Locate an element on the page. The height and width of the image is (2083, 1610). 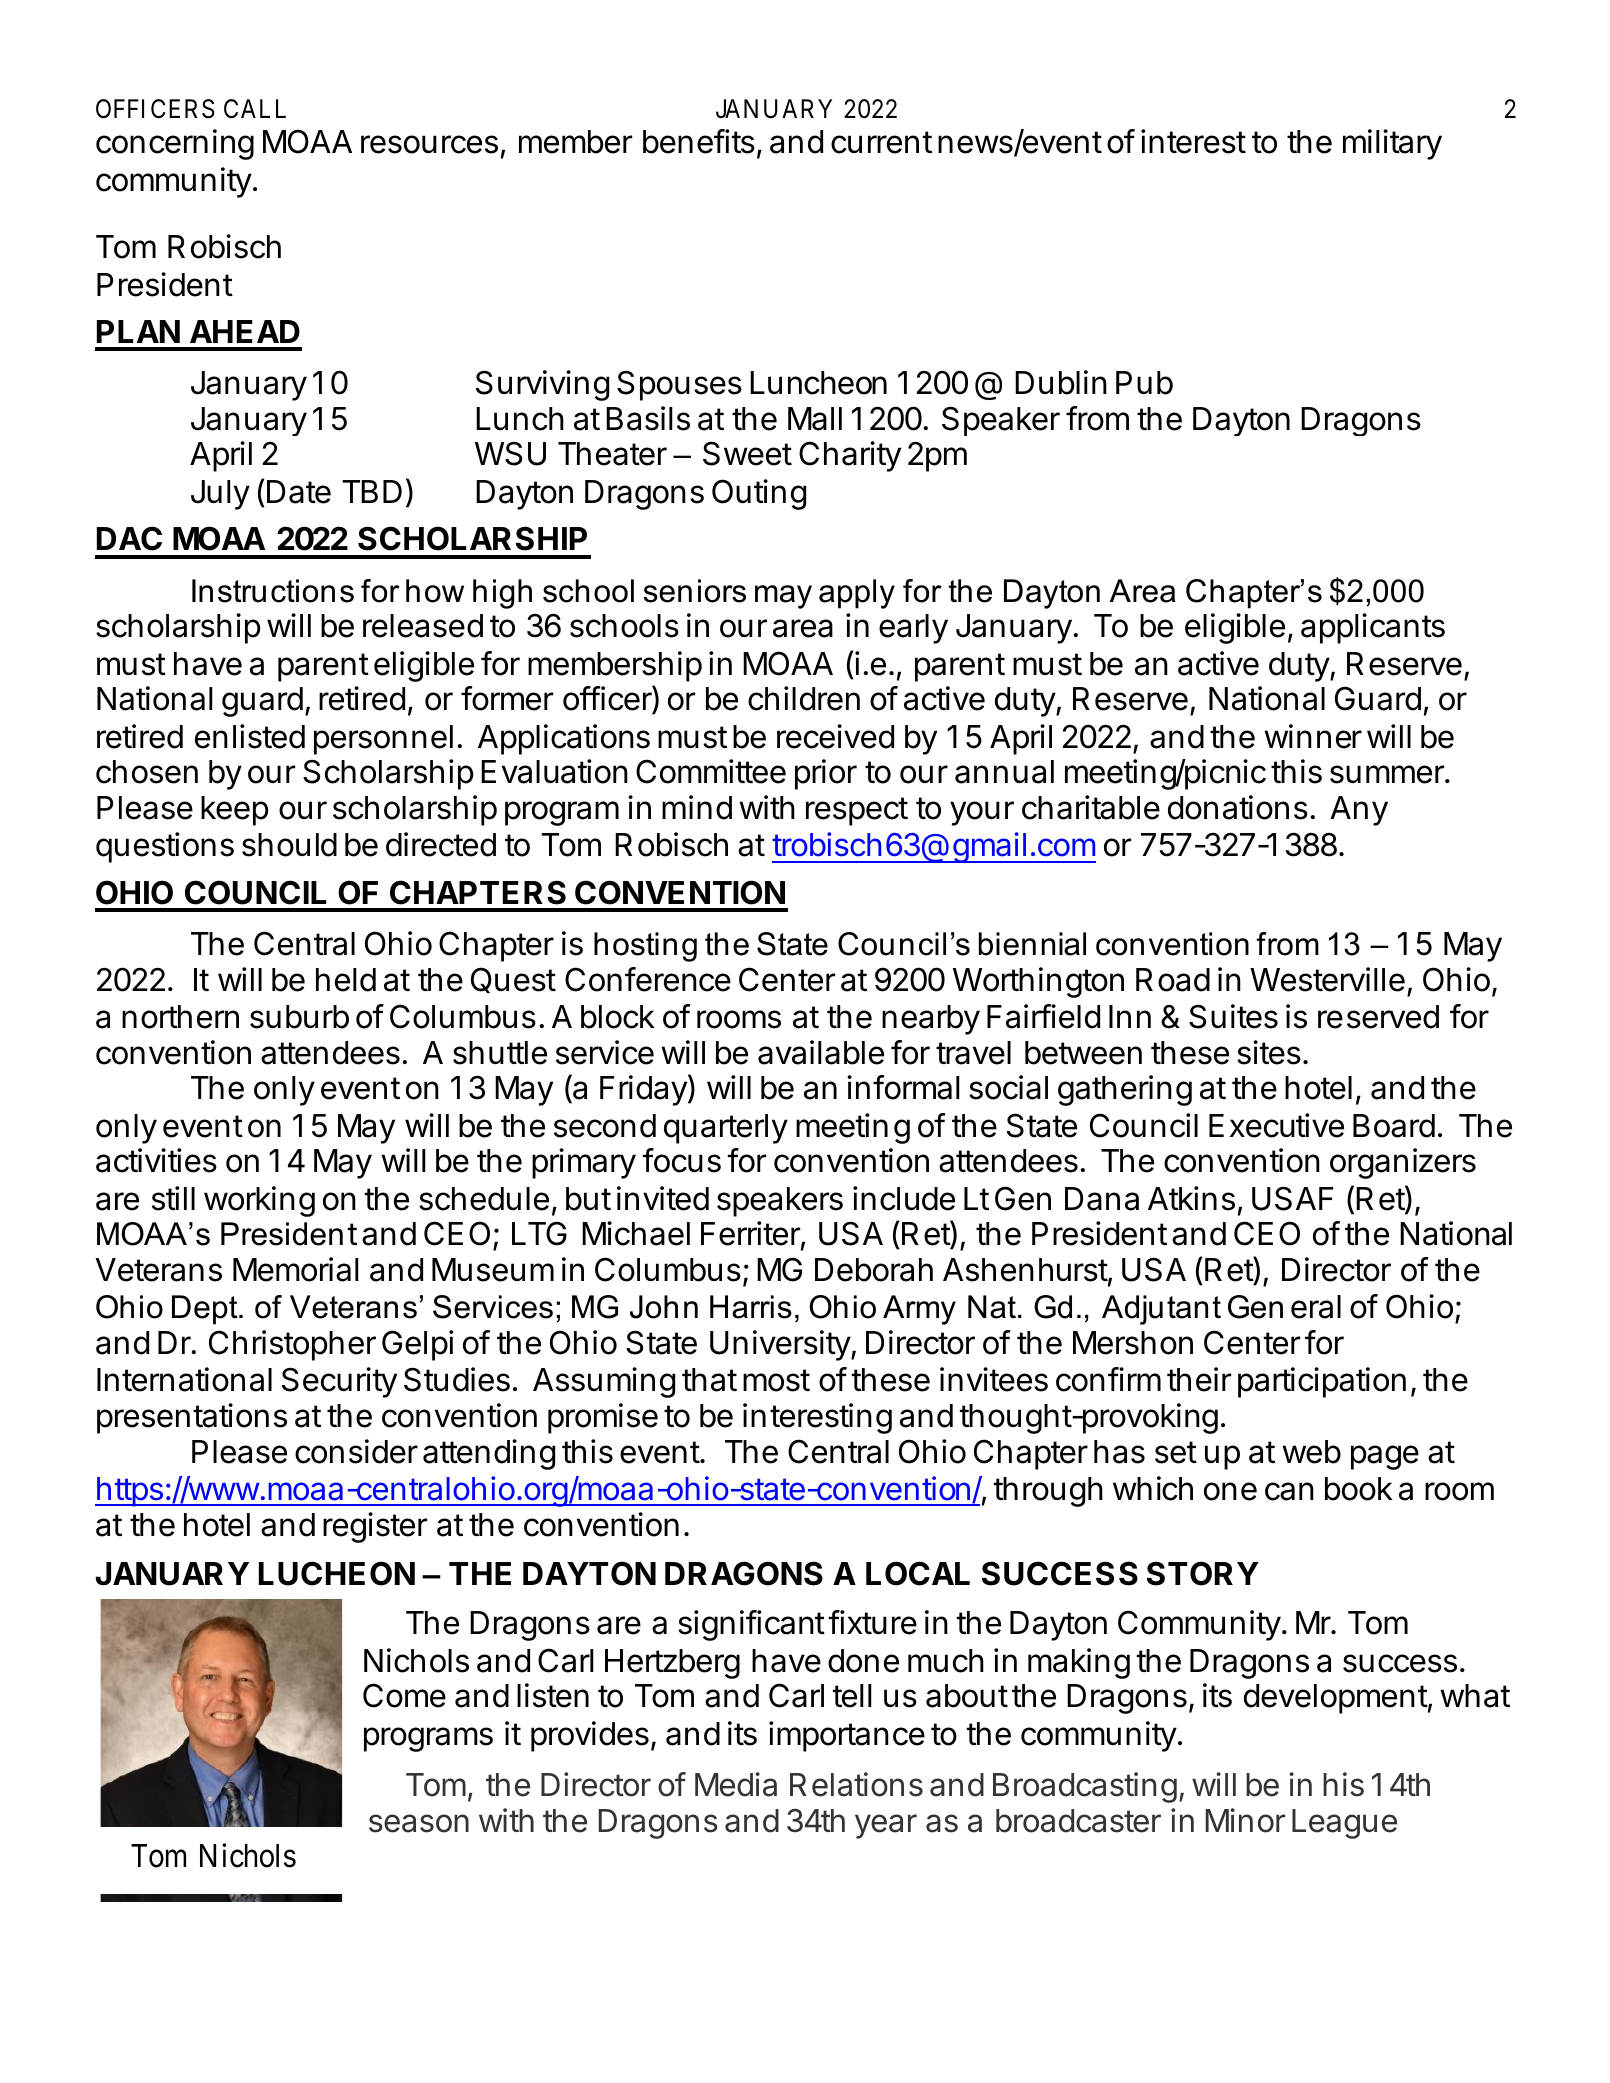
held is located at coordinates (346, 980).
